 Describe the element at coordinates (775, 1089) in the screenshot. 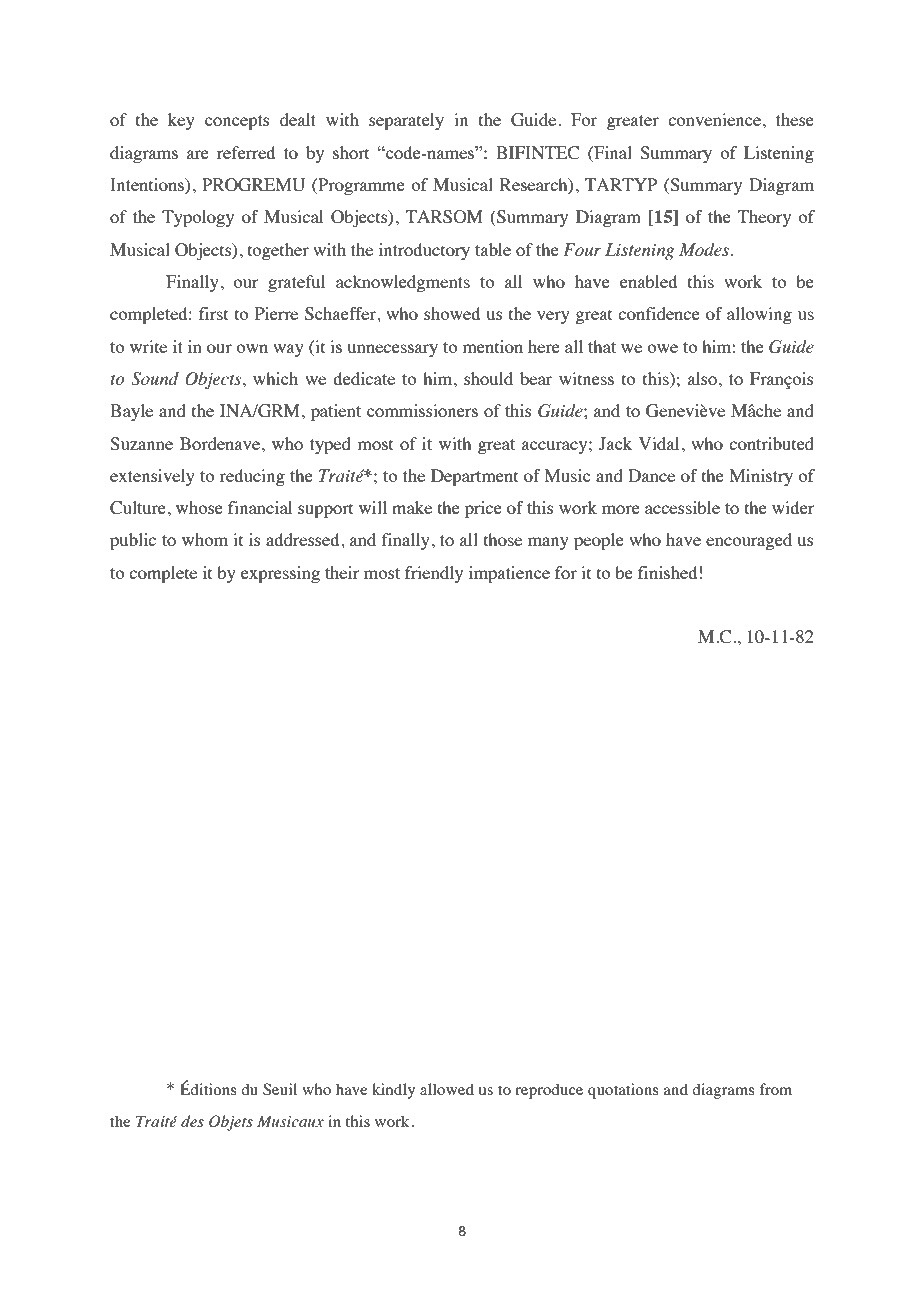

I see `from` at that location.
